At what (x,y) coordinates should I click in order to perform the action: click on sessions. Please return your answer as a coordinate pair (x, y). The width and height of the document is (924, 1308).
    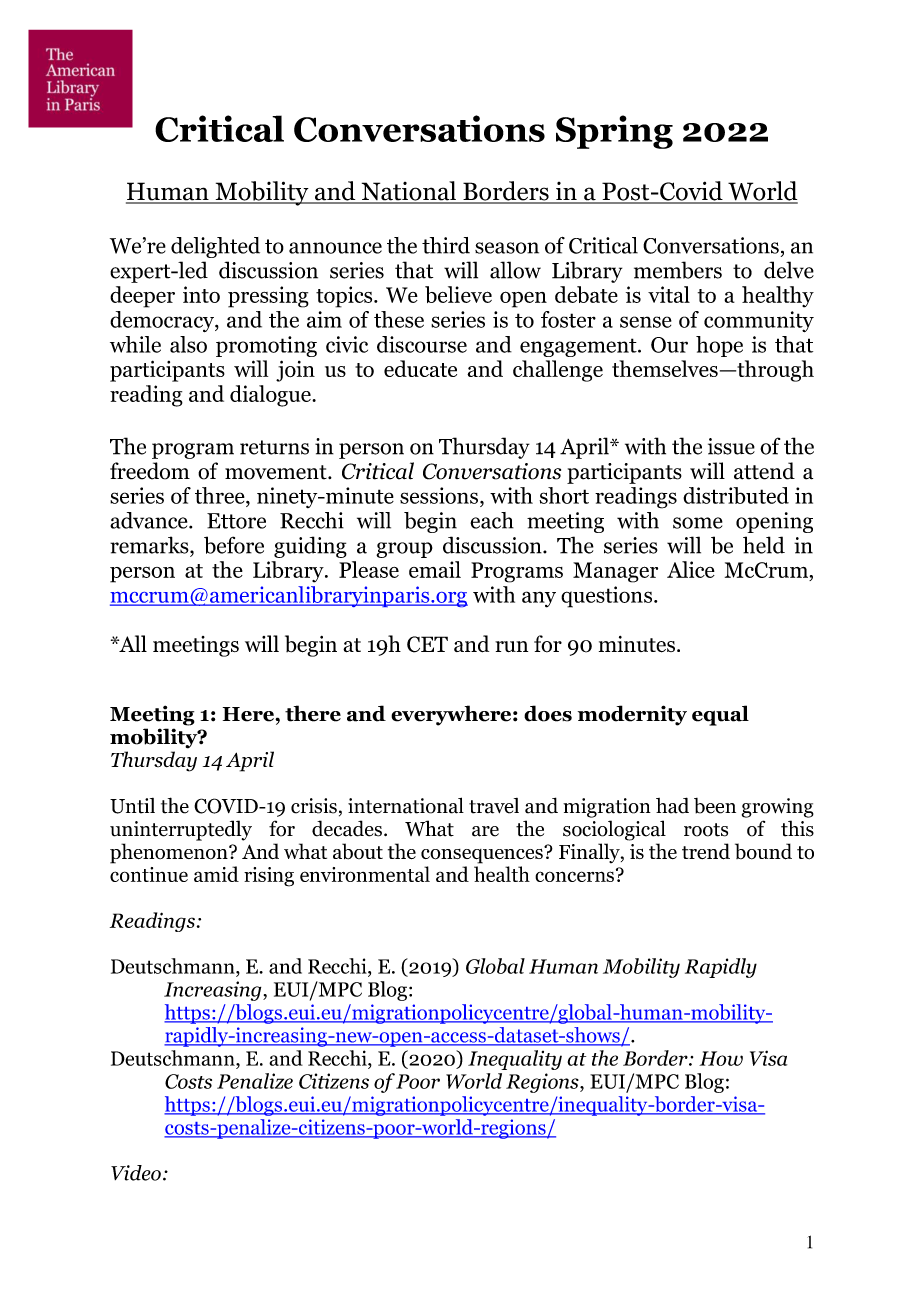
    Looking at the image, I should click on (439, 495).
